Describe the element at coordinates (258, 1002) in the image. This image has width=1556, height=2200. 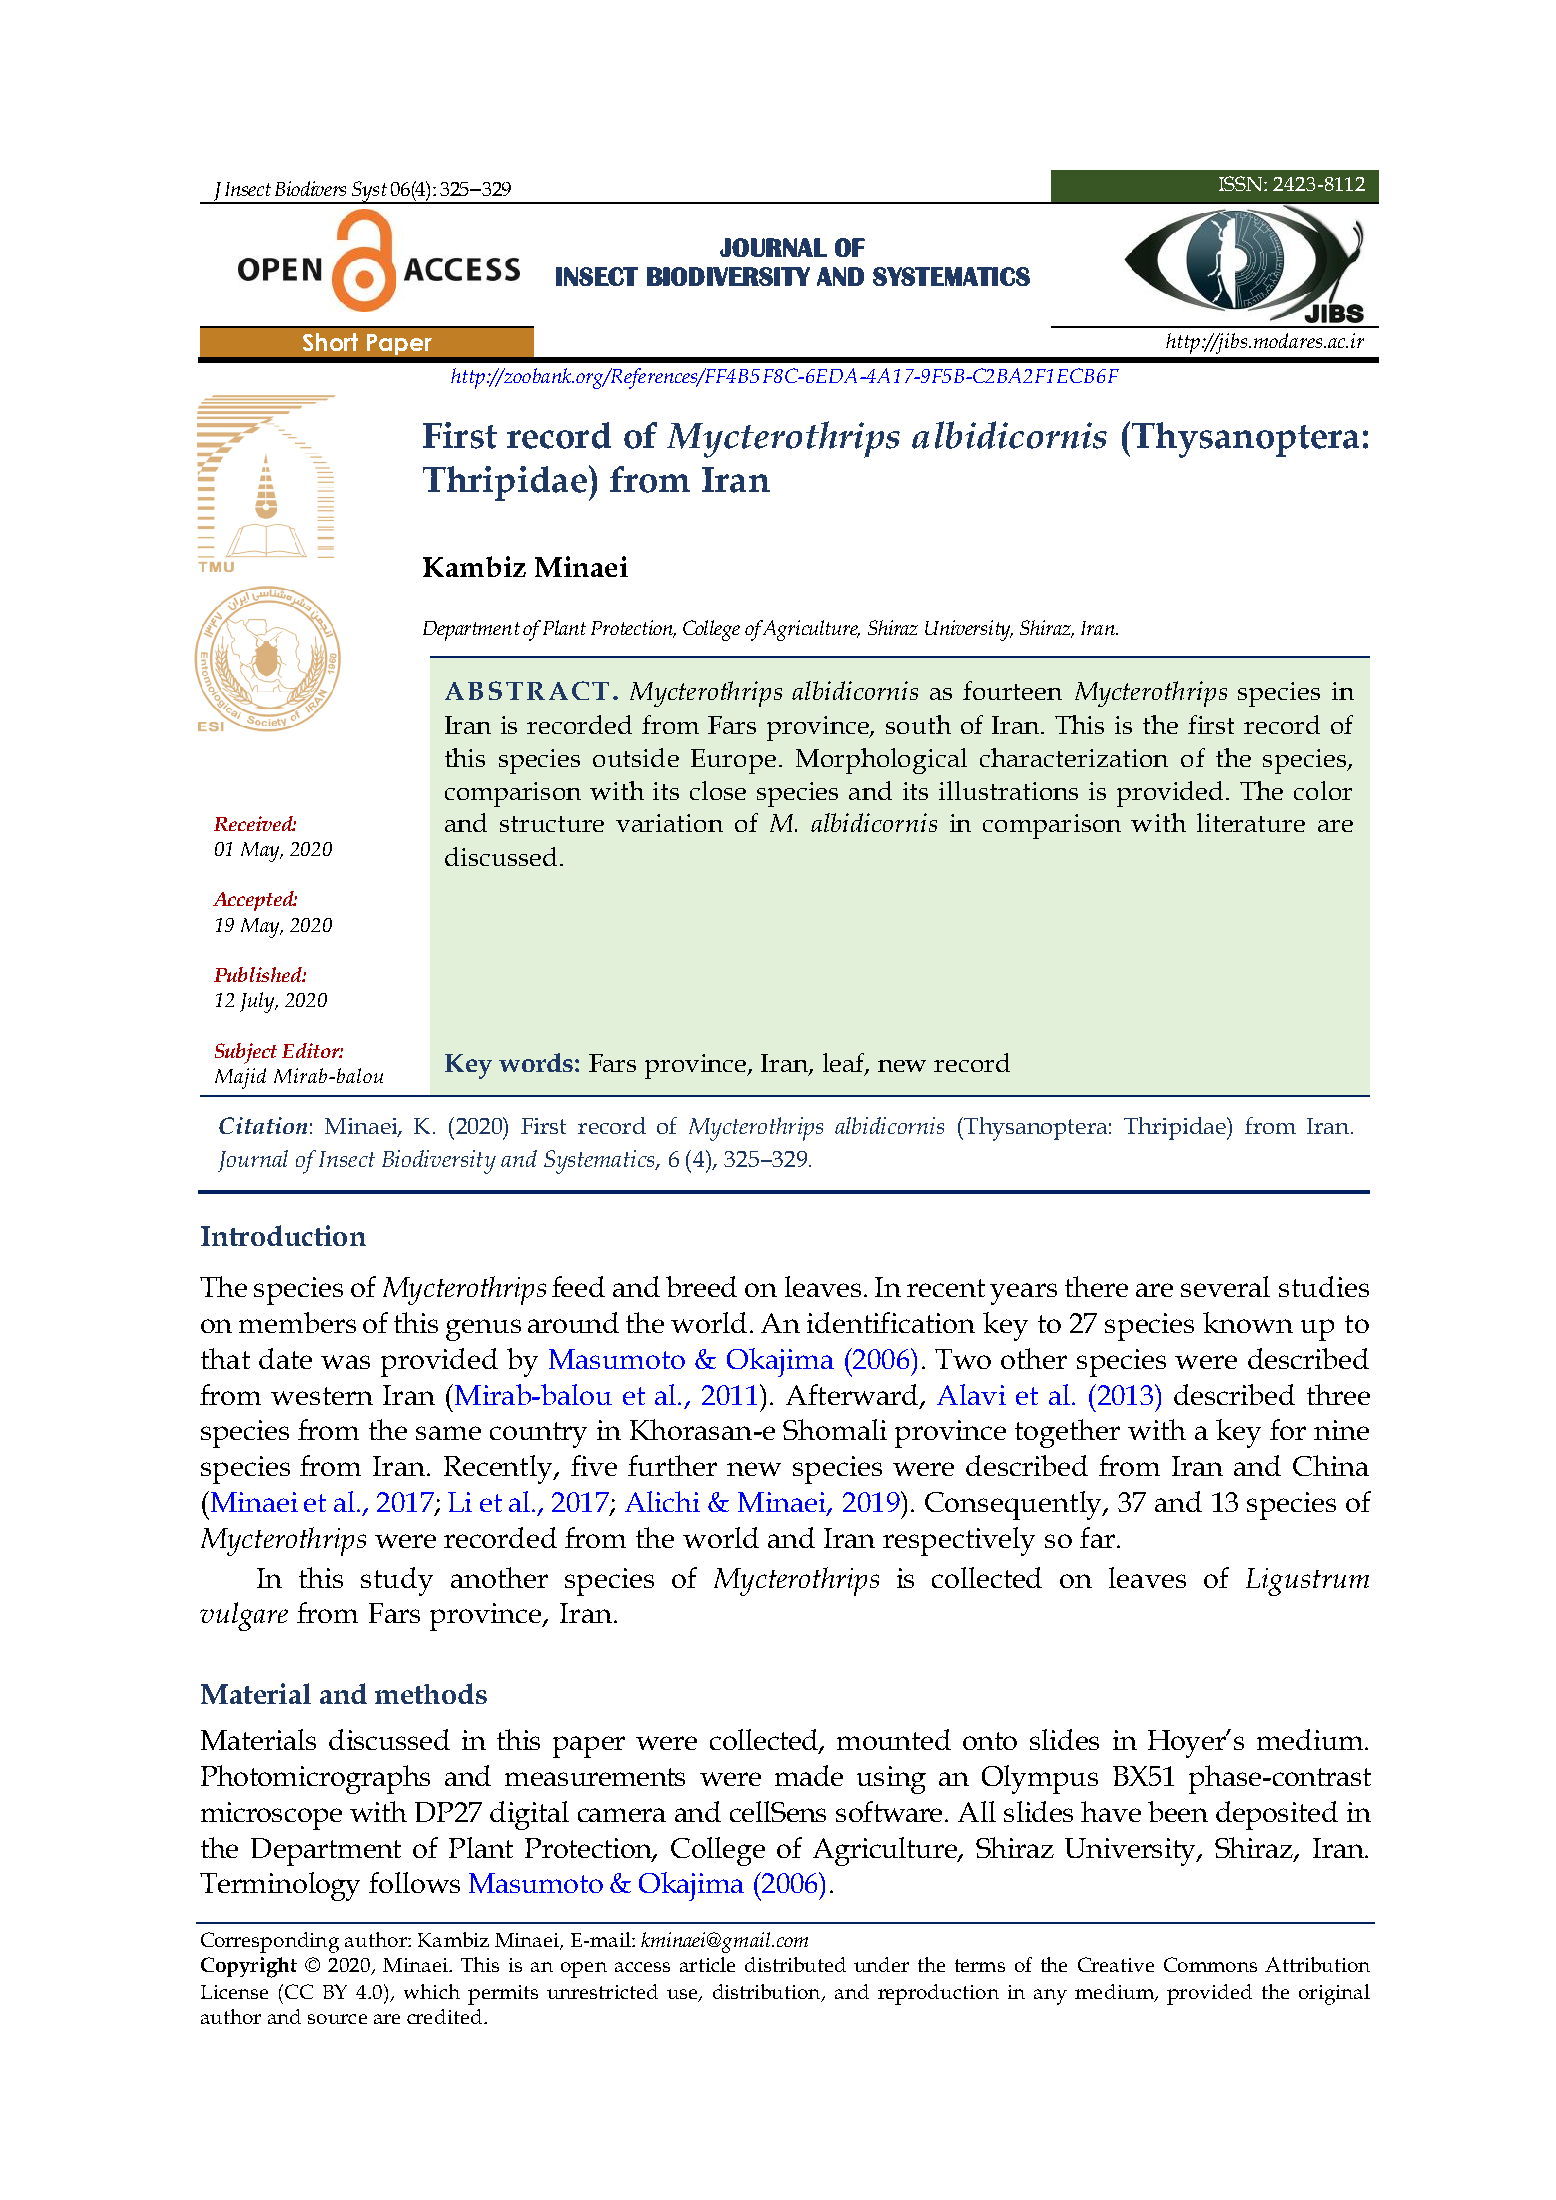
I see `July` at that location.
